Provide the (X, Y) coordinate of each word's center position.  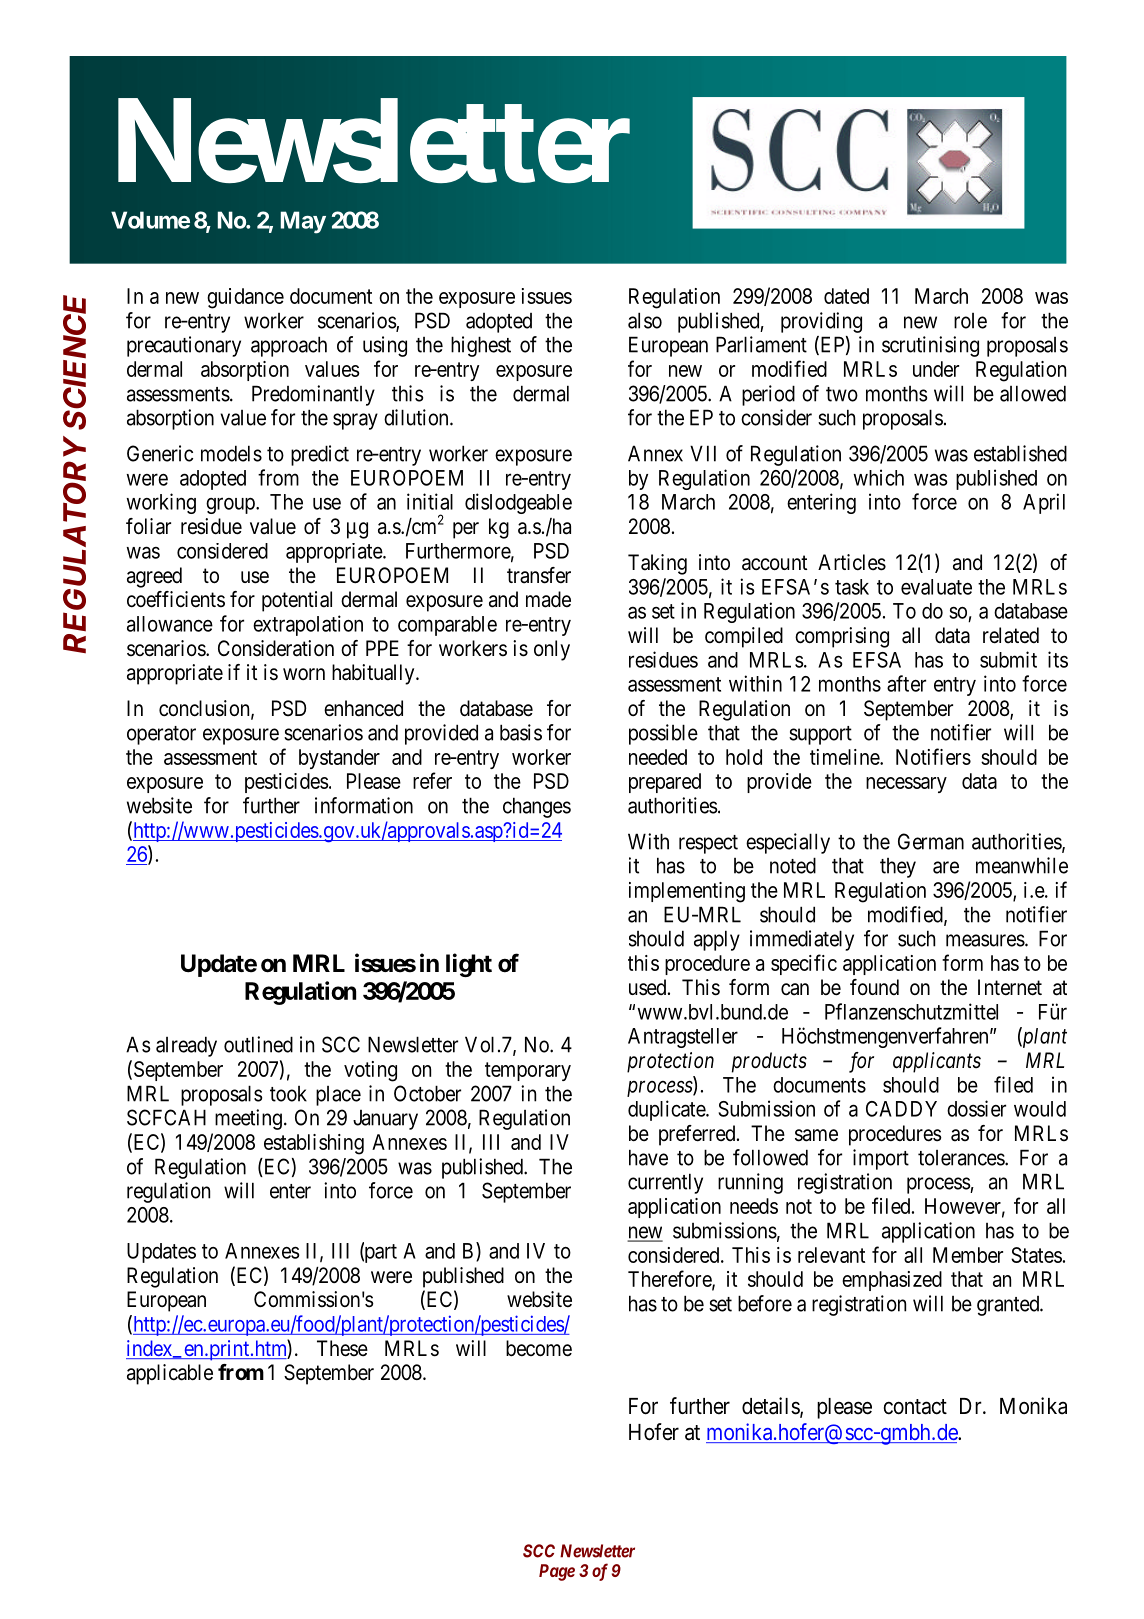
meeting (248, 1119)
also (645, 320)
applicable (170, 1374)
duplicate (667, 1110)
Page (557, 1572)
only (552, 650)
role (970, 321)
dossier (976, 1108)
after (906, 683)
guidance (245, 298)
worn (304, 674)
